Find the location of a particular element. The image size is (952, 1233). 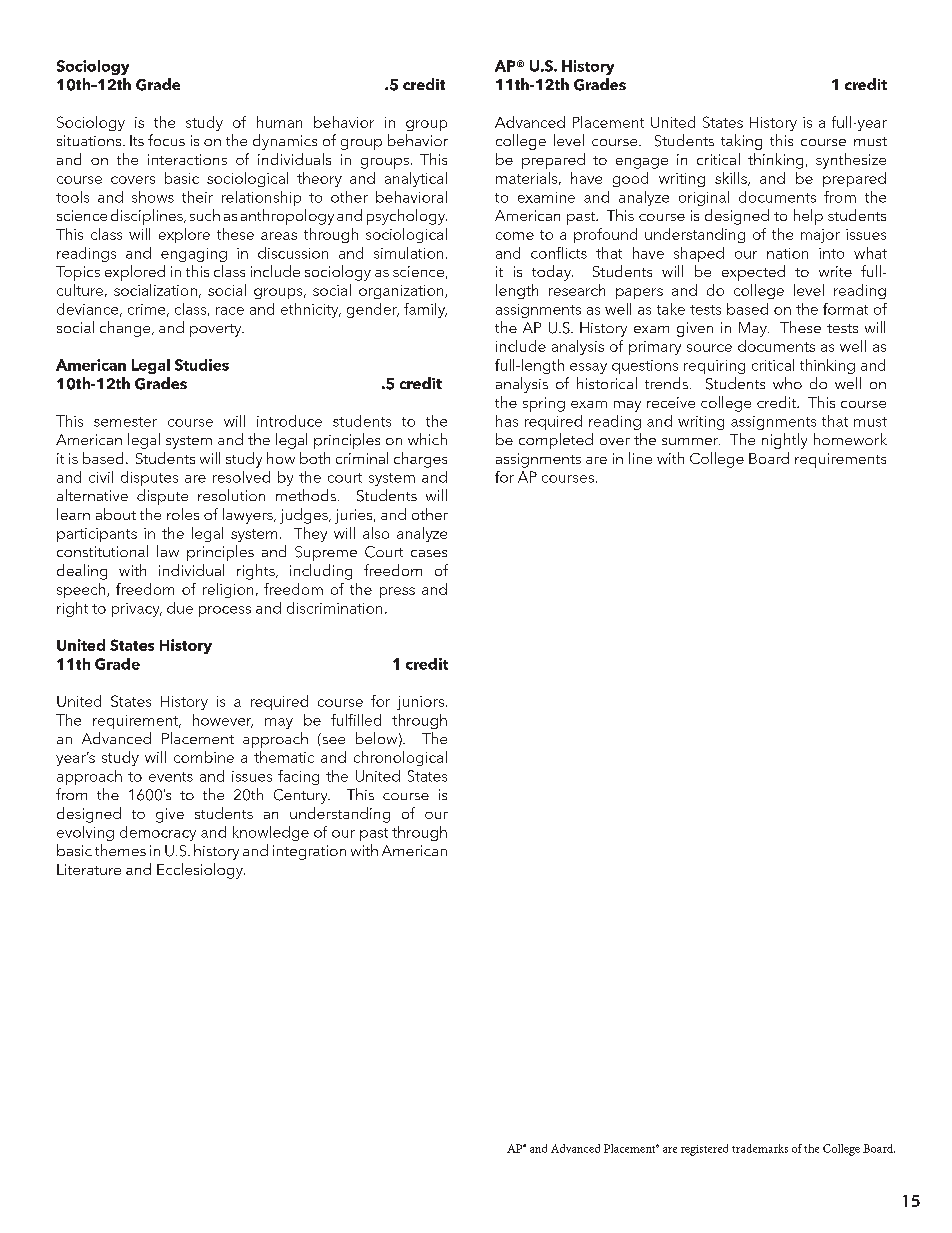

due is located at coordinates (180, 608).
